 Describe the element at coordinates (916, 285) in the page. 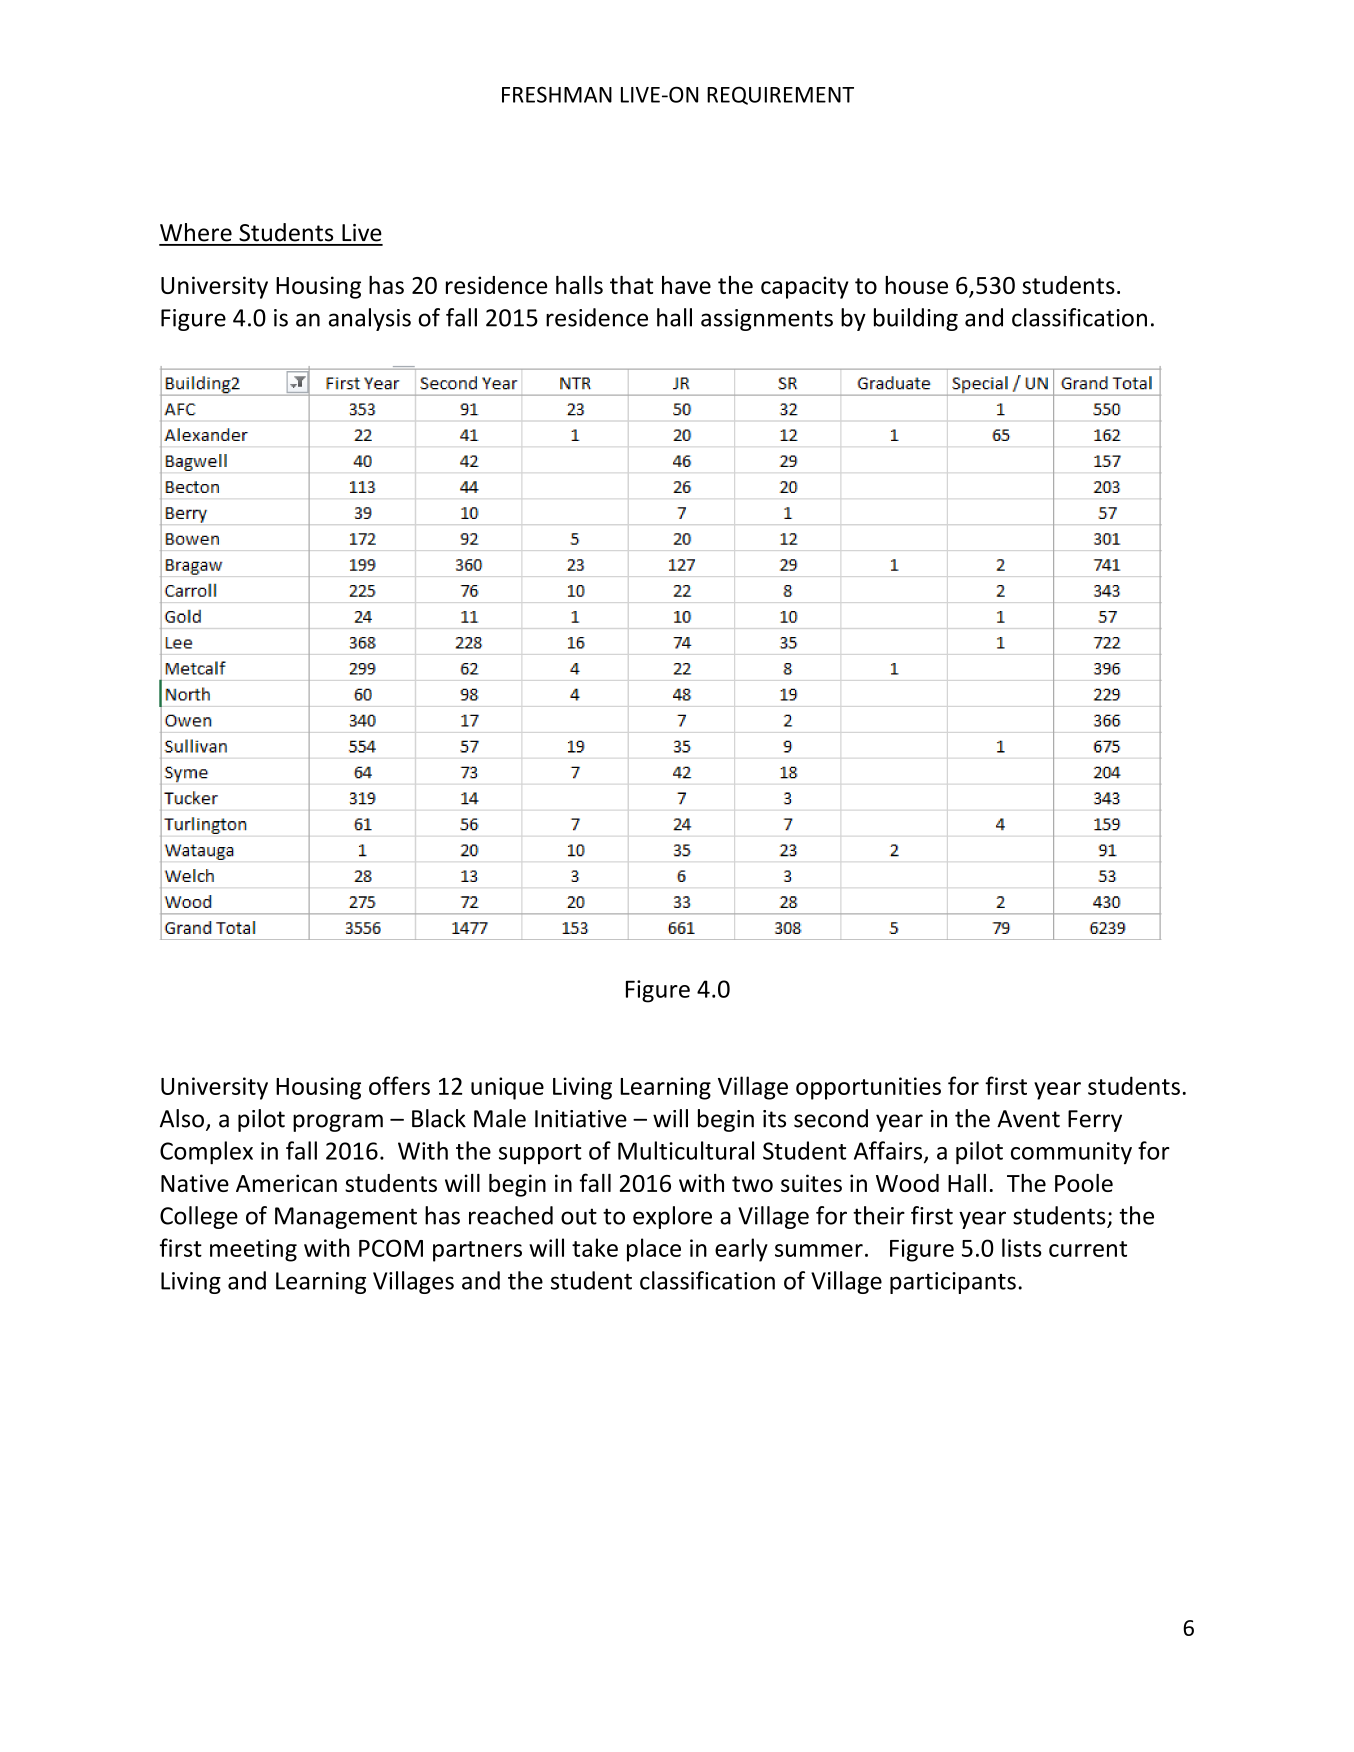

I see `house` at that location.
